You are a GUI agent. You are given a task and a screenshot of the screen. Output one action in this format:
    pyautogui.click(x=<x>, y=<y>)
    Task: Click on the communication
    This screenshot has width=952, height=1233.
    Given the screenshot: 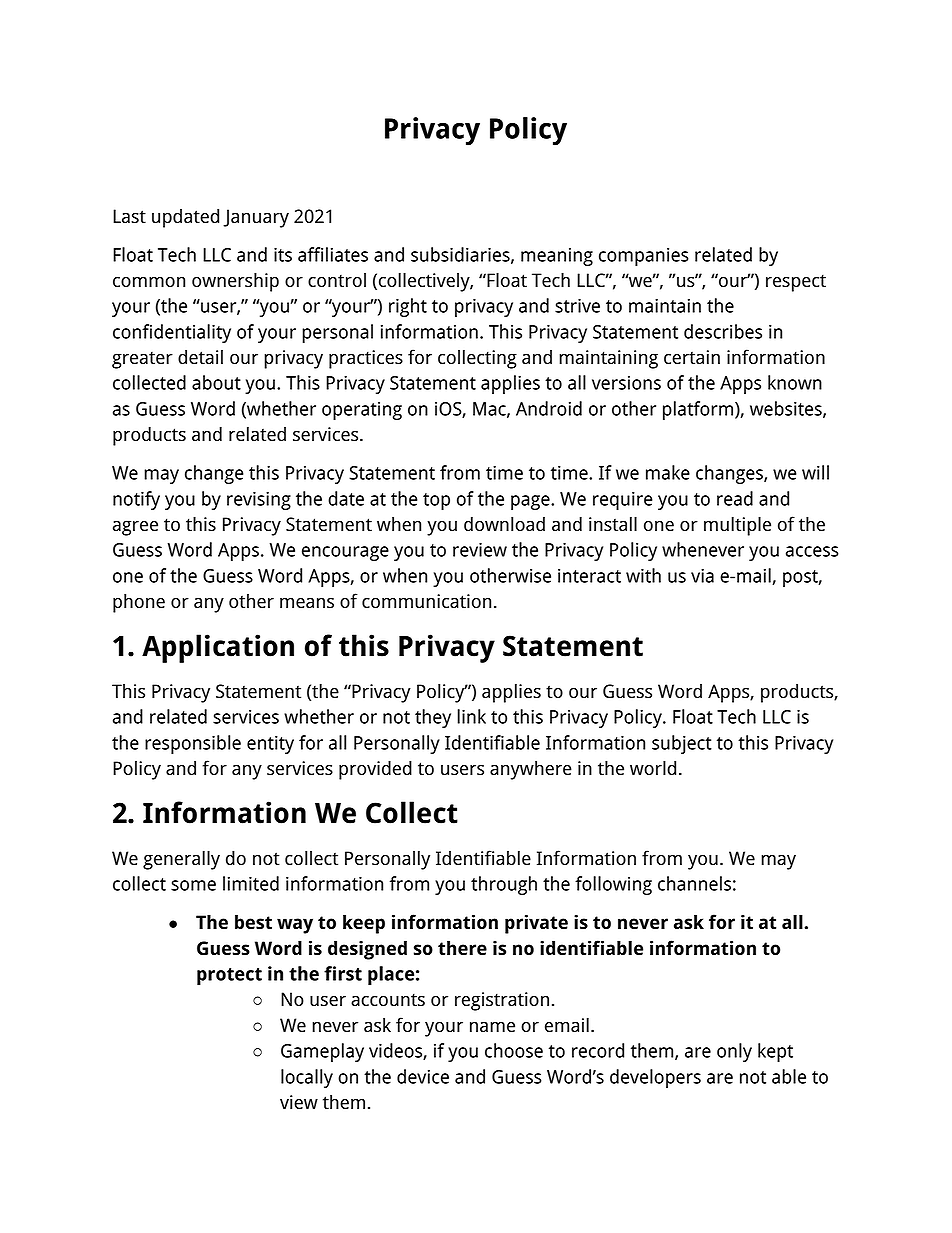 What is the action you would take?
    pyautogui.click(x=426, y=601)
